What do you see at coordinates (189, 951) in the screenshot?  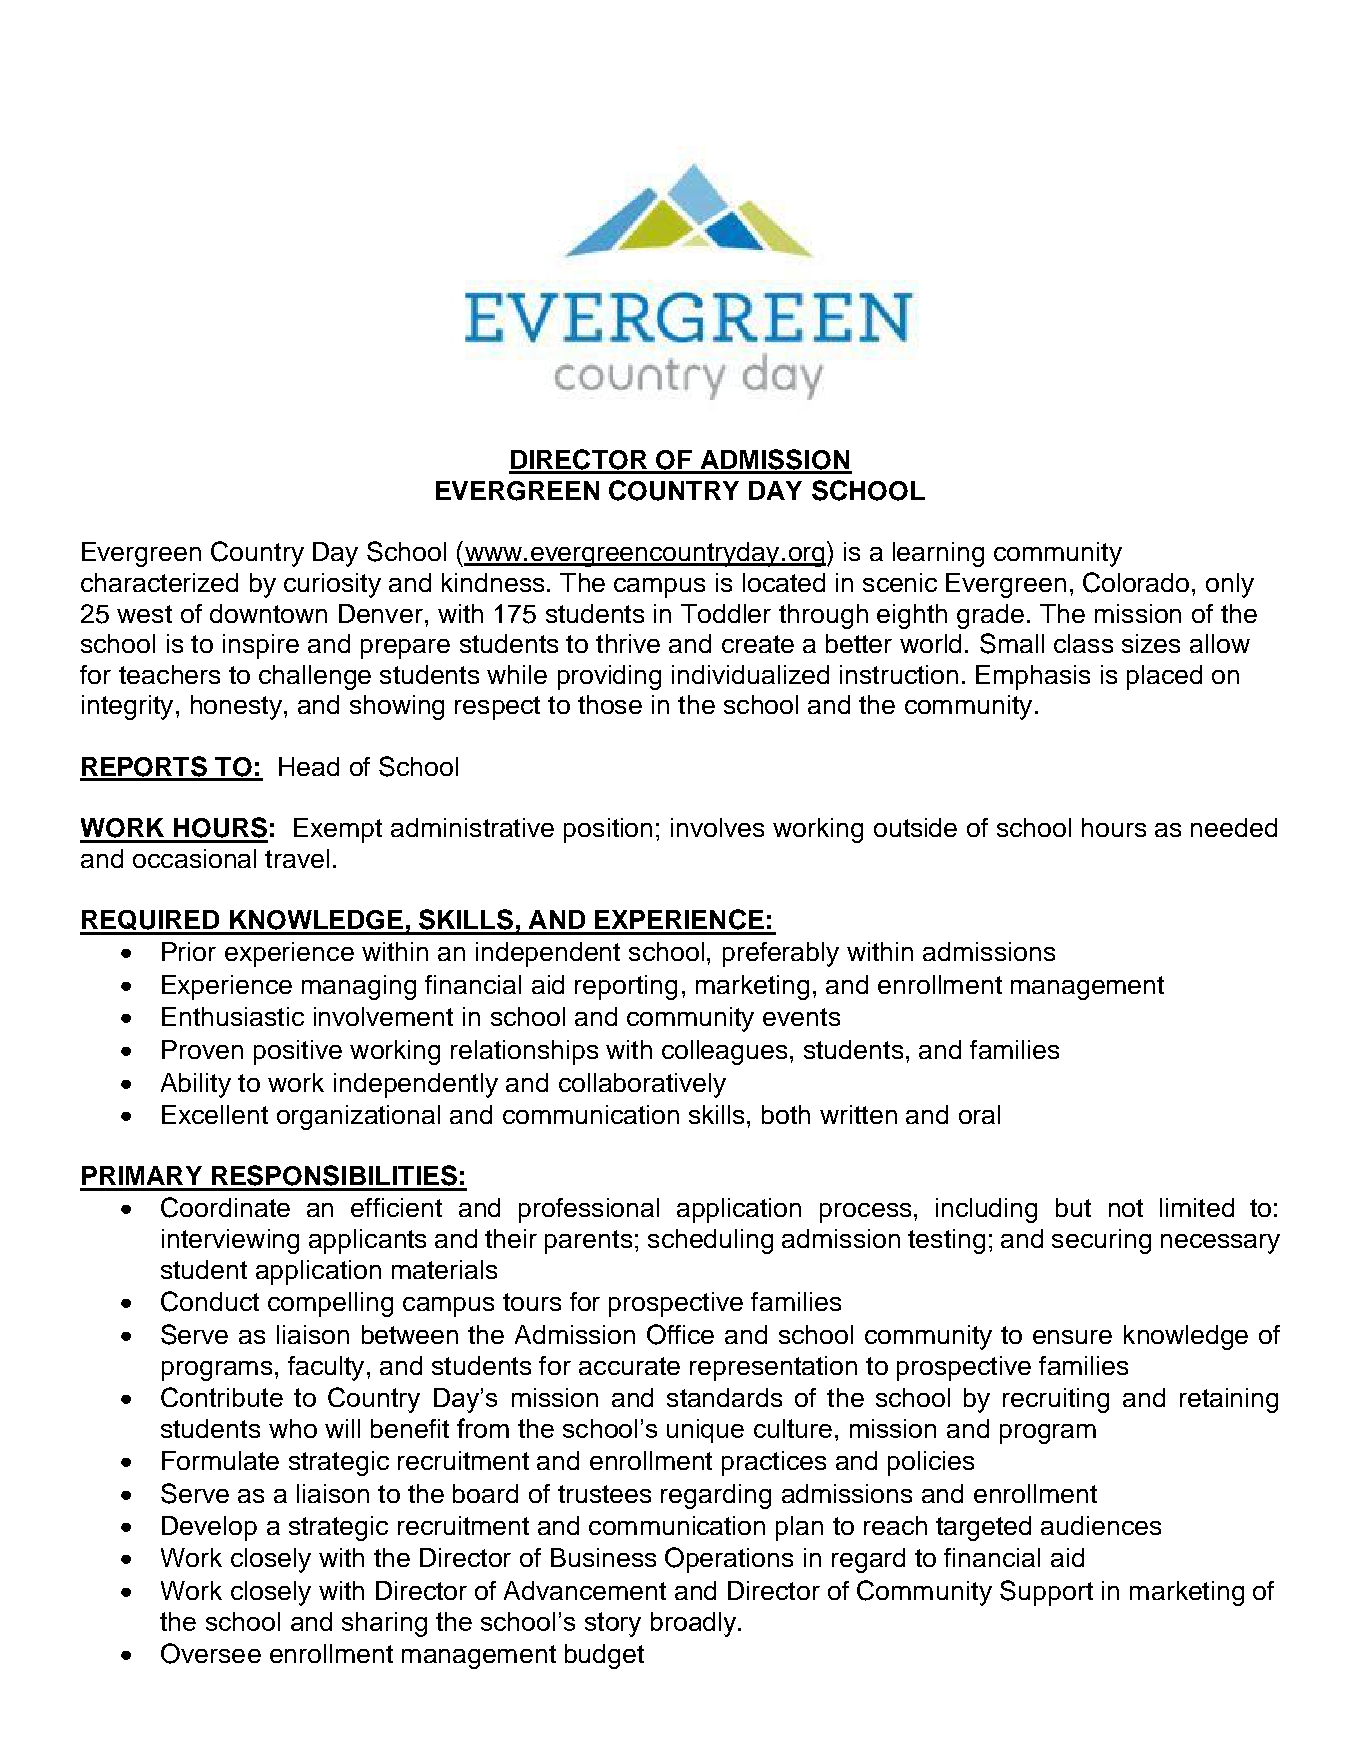 I see `Prior` at bounding box center [189, 951].
